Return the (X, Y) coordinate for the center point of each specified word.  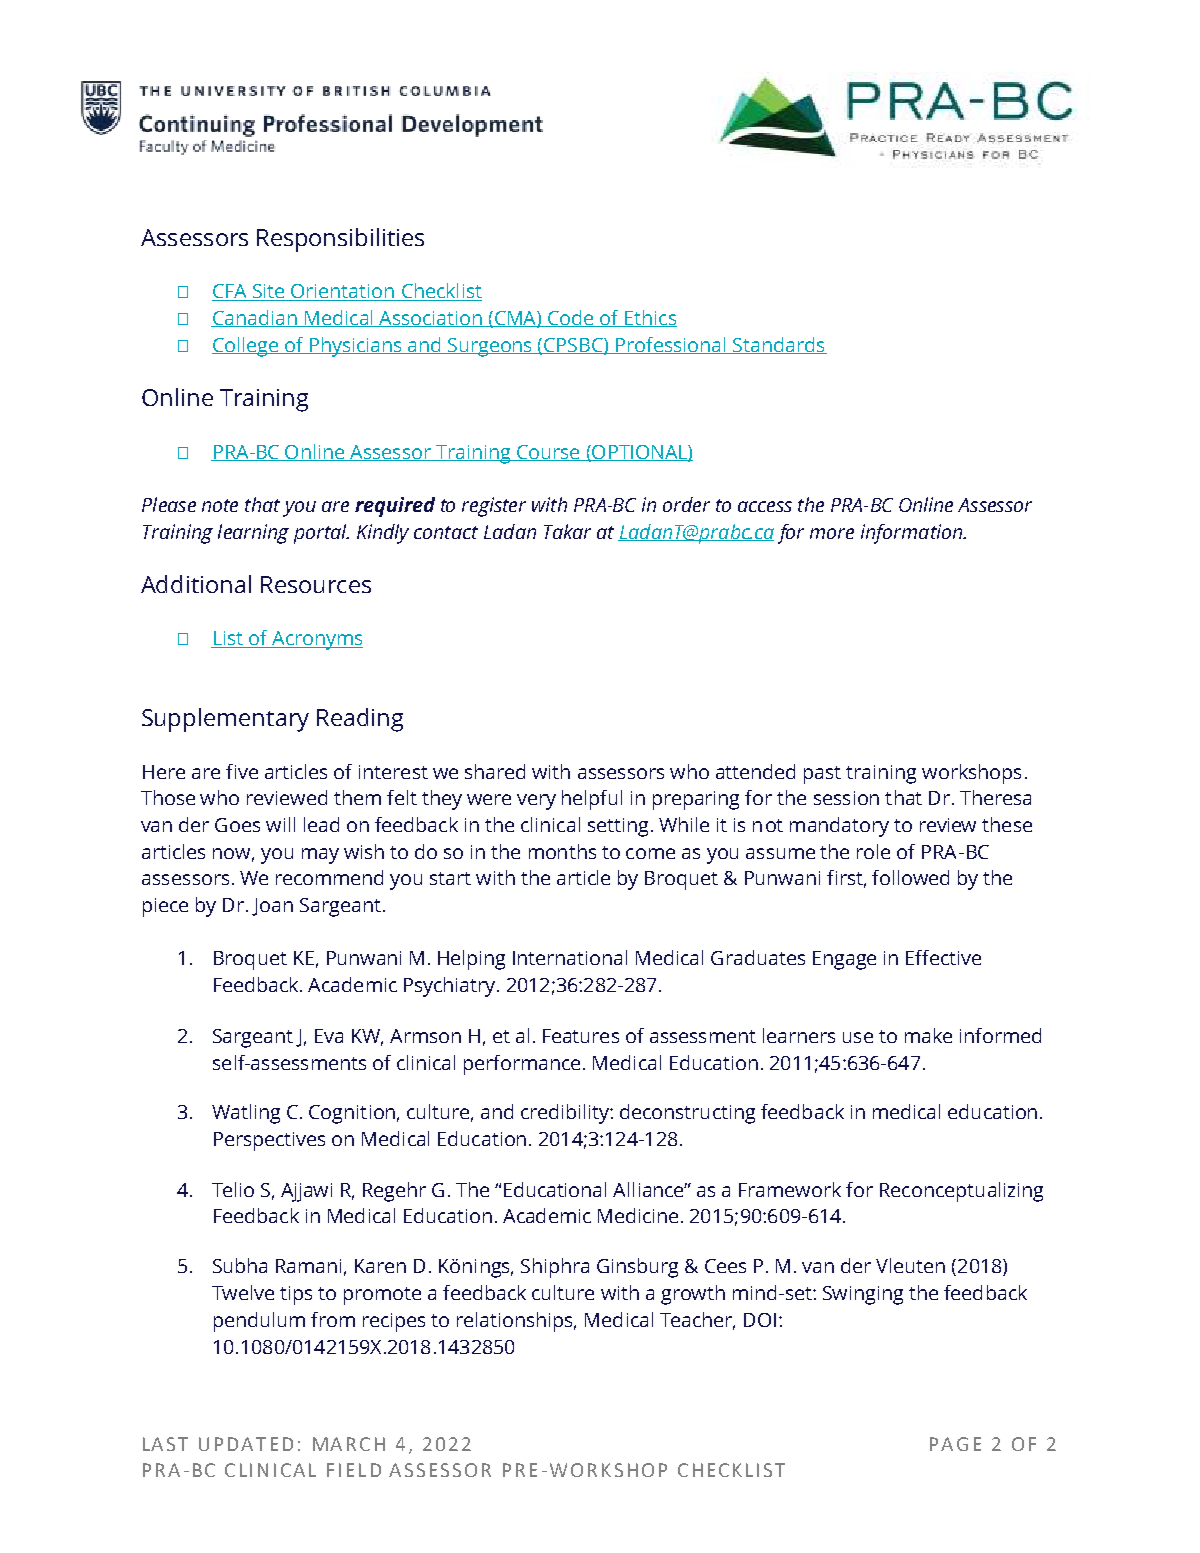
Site (269, 292)
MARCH (349, 1444)
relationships (516, 1322)
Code (571, 318)
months (562, 851)
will (280, 824)
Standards (779, 345)
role (873, 851)
